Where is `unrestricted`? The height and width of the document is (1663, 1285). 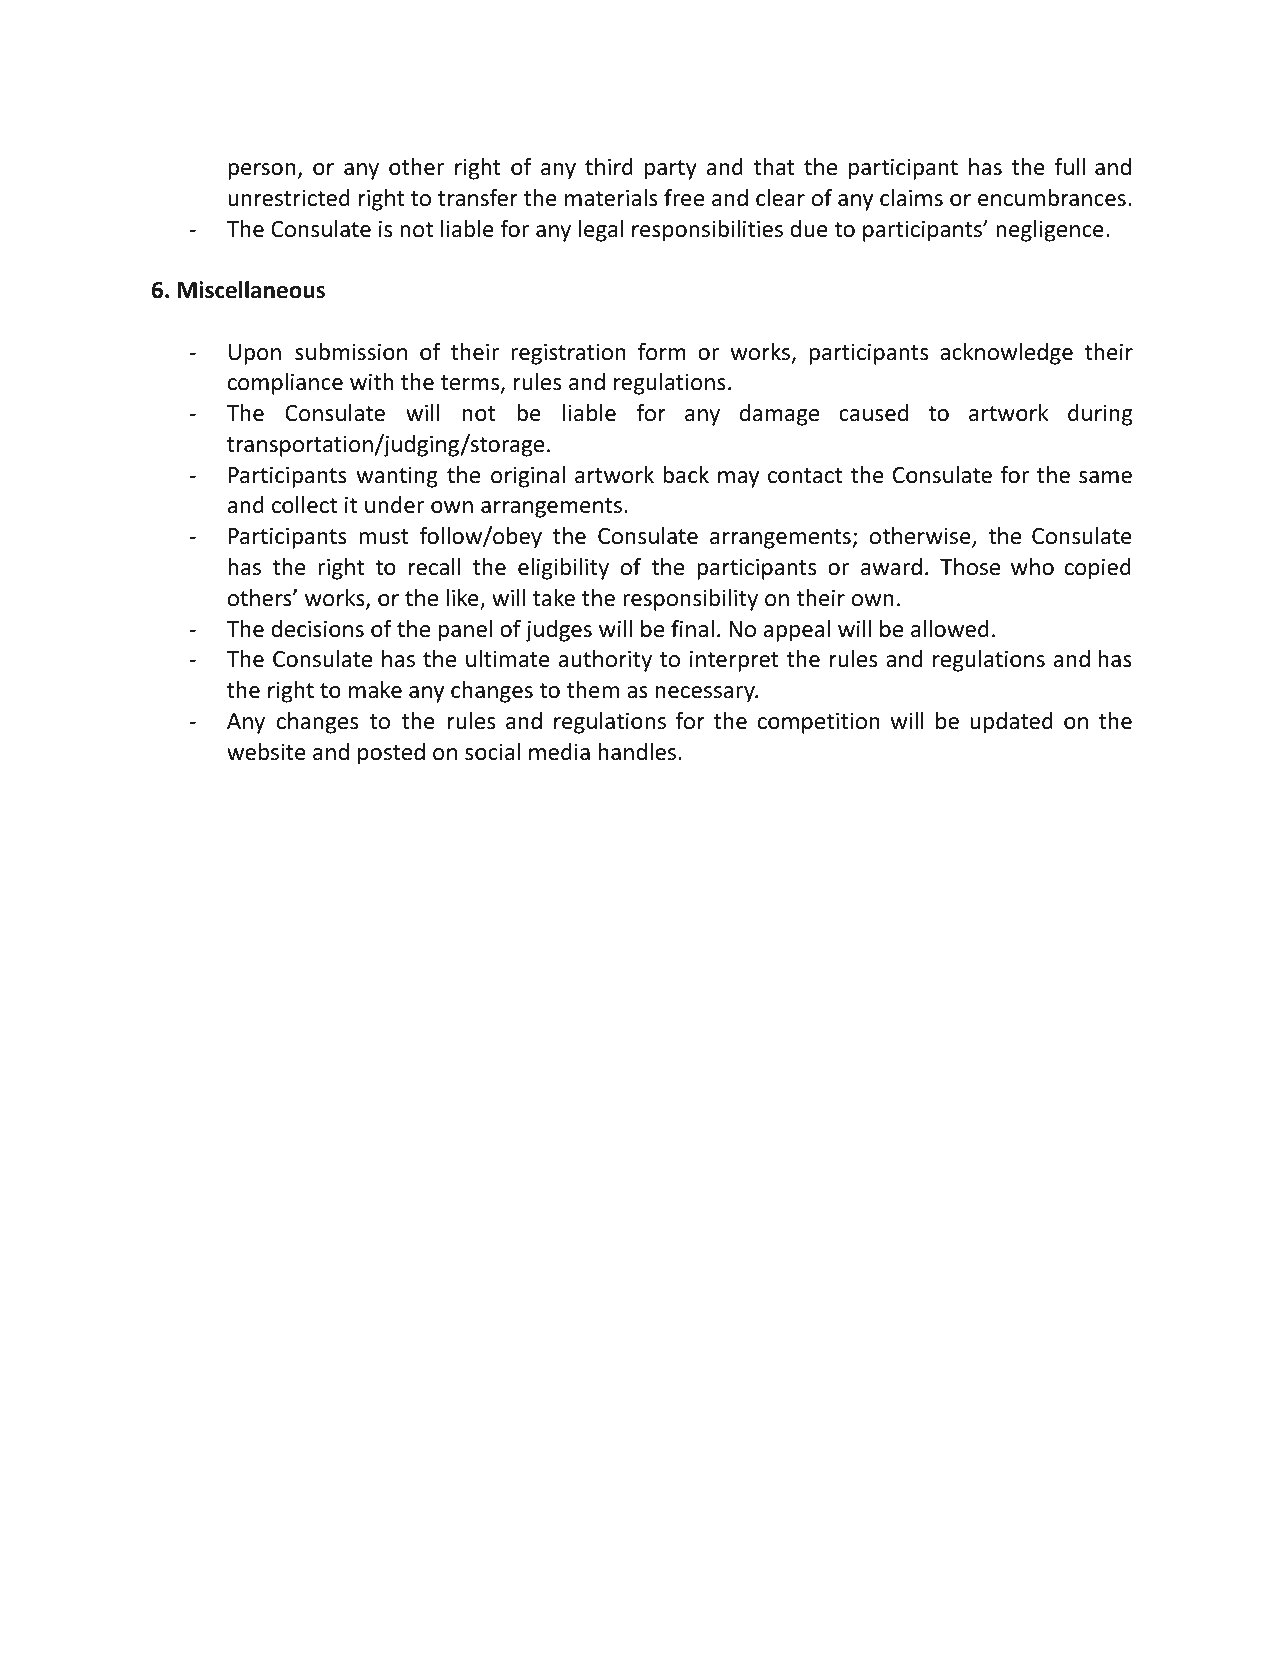
unrestricted is located at coordinates (289, 198).
